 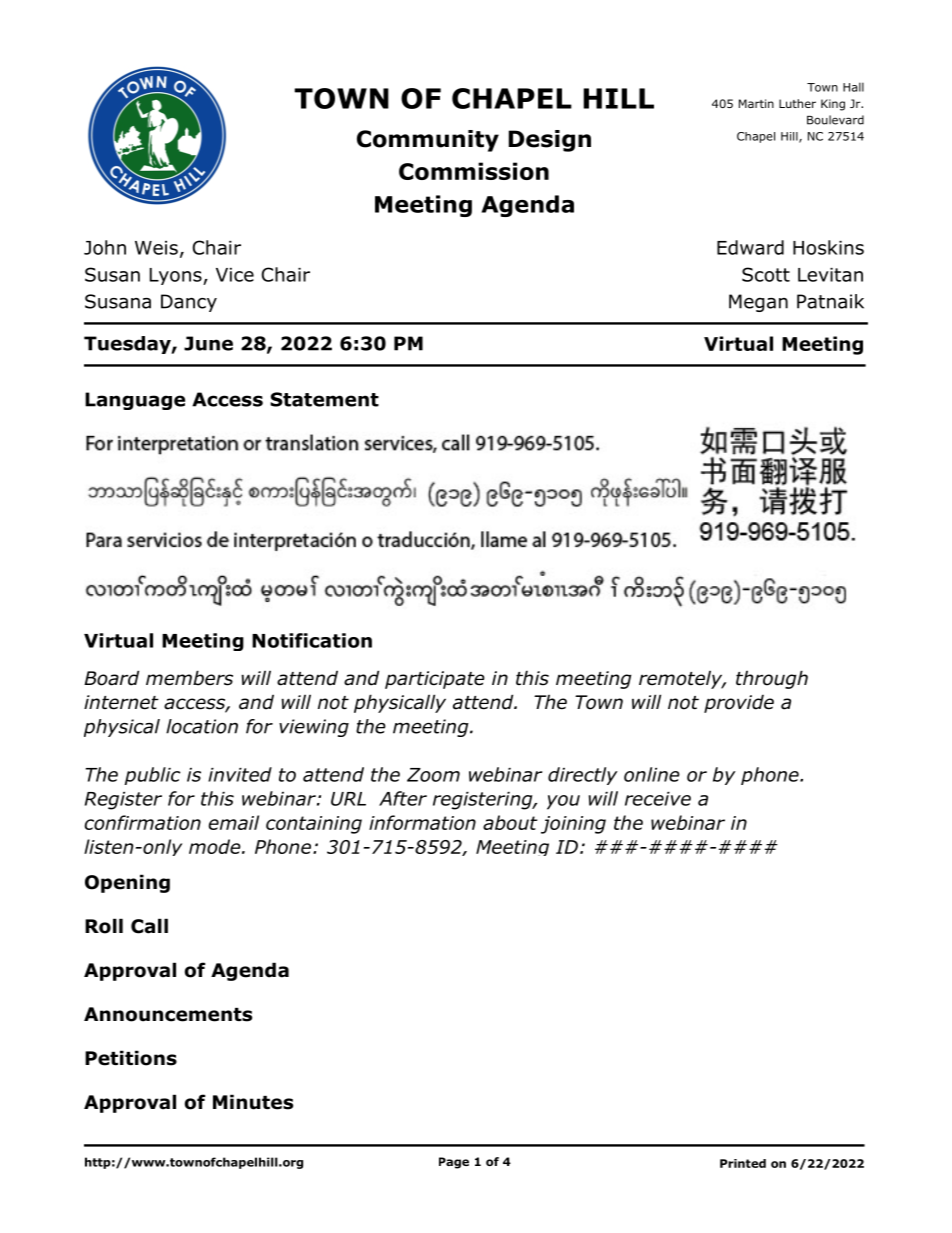 I want to click on Weis, so click(x=156, y=248).
